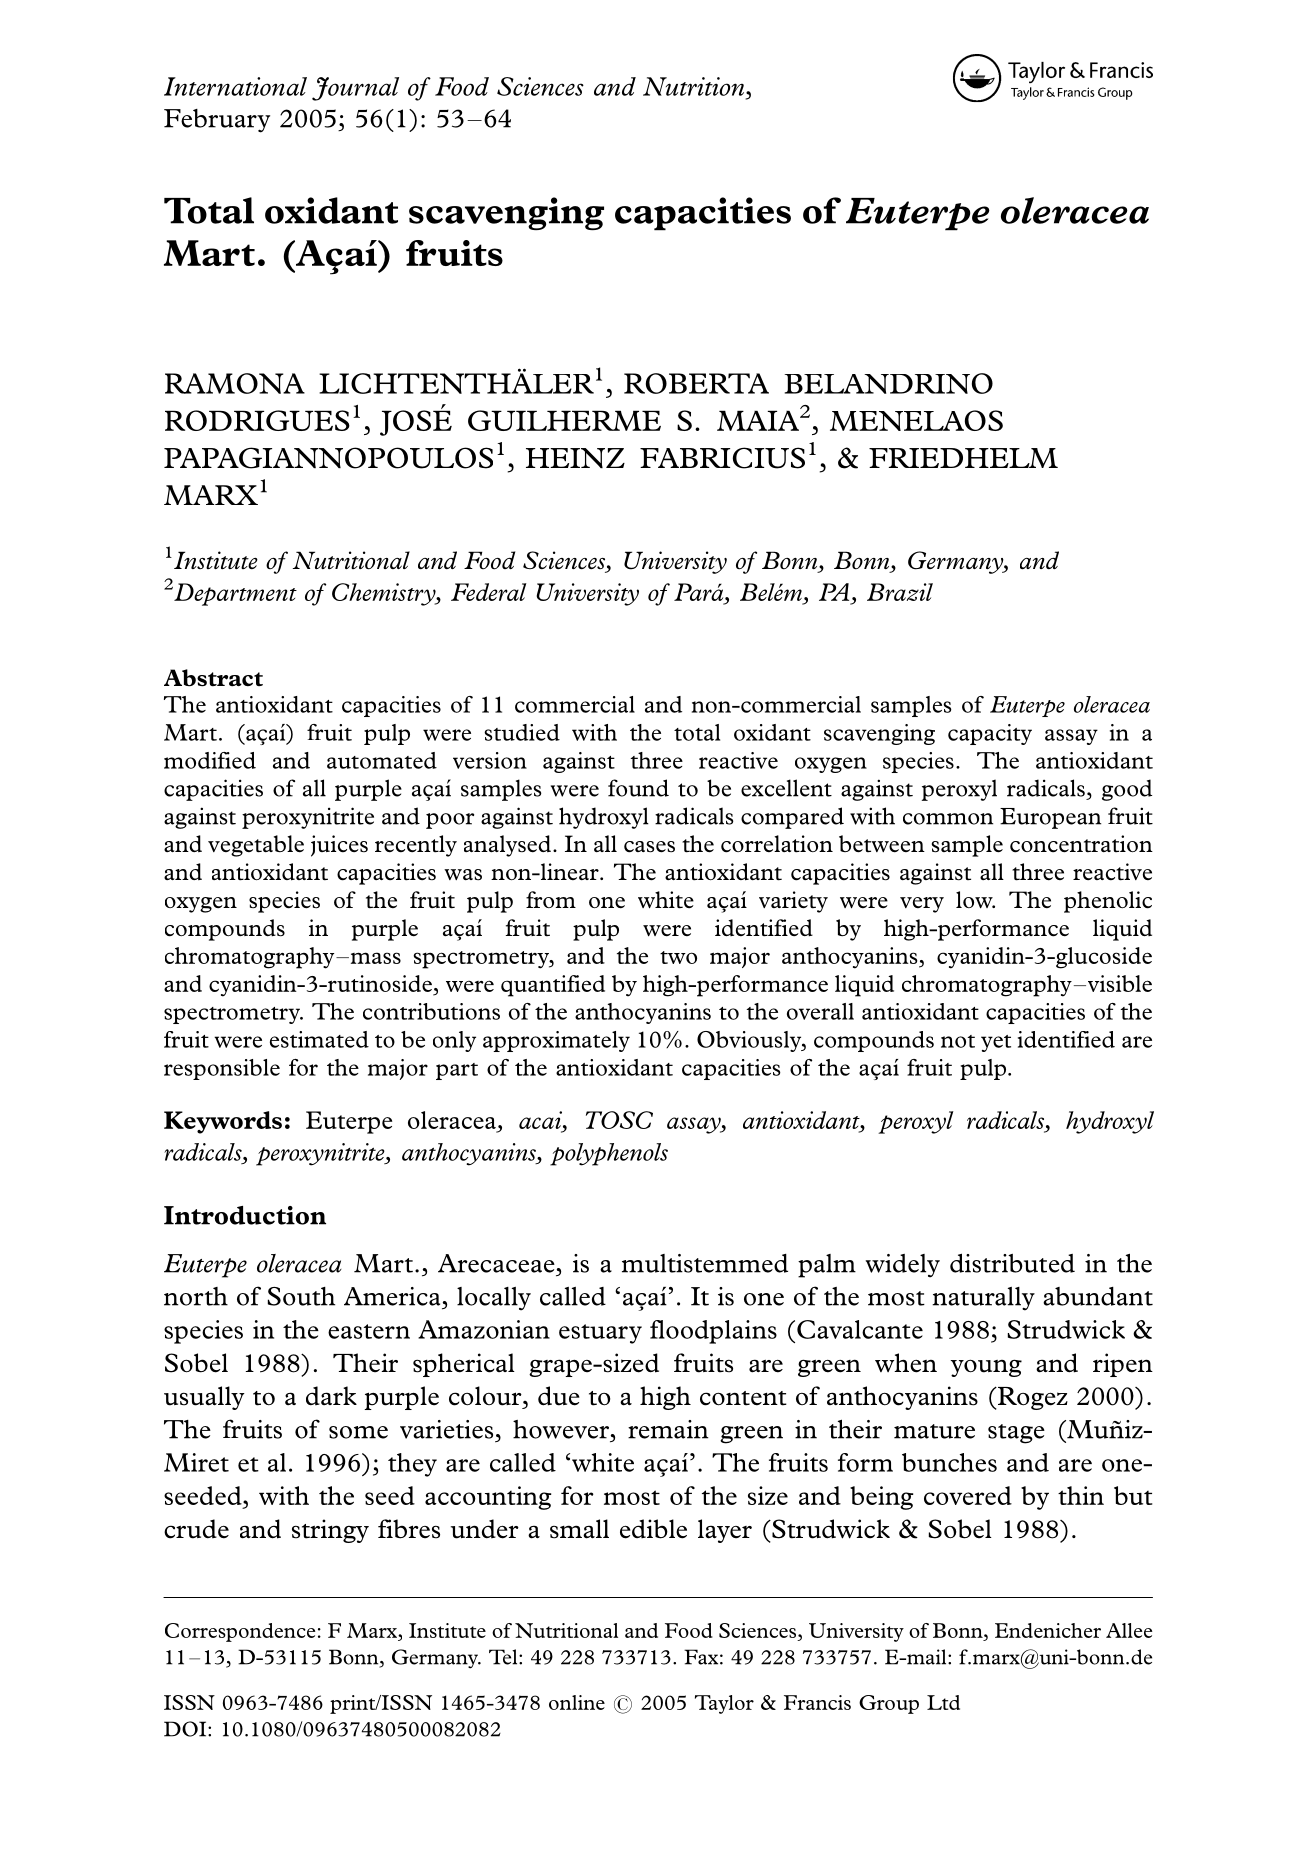 Image resolution: width=1316 pixels, height=1876 pixels. Describe the element at coordinates (339, 846) in the document. I see `juices` at that location.
